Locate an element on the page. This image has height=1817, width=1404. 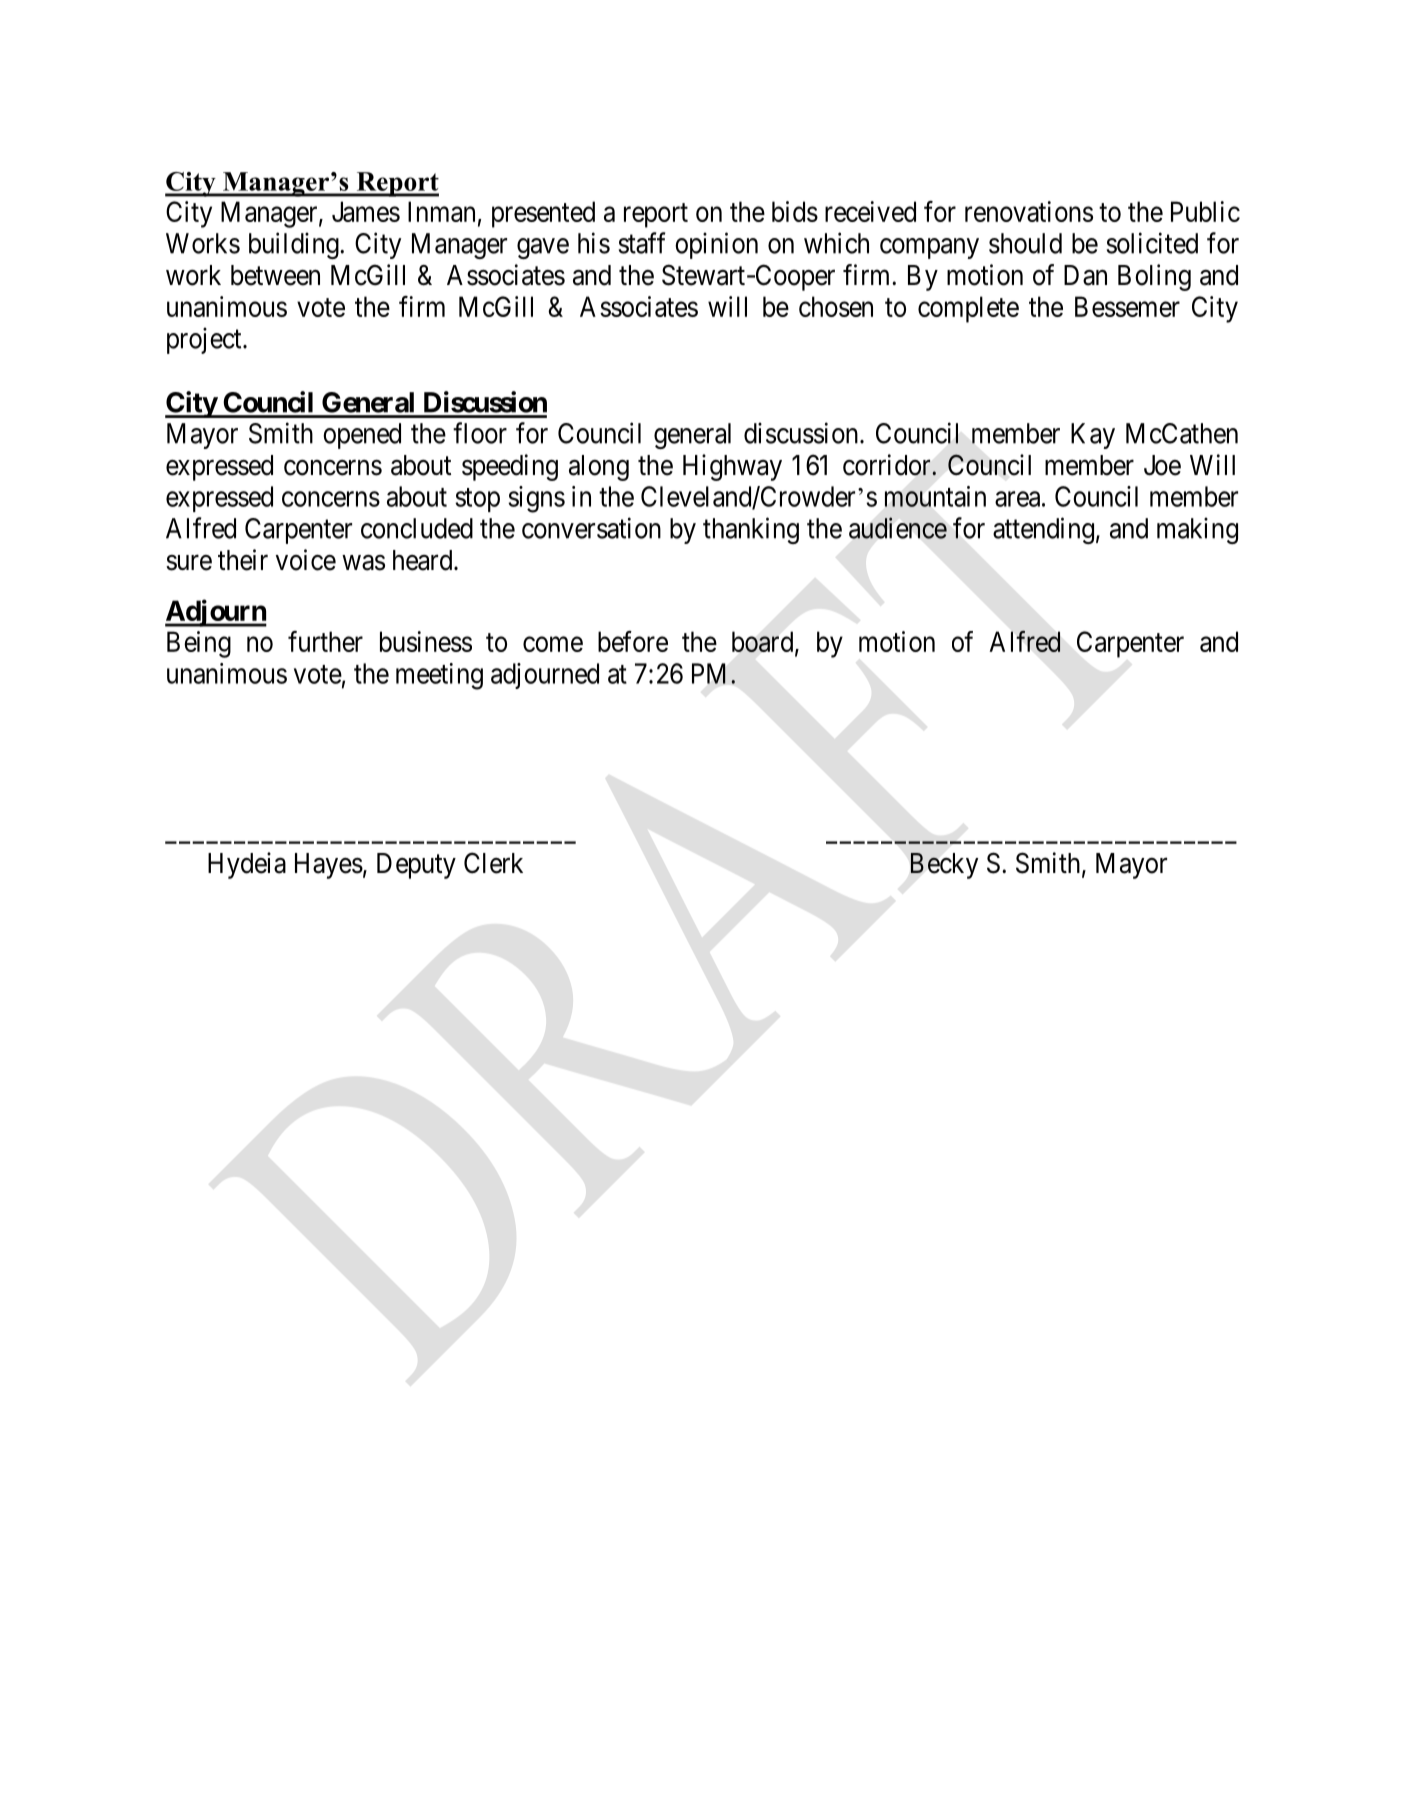
thanking is located at coordinates (751, 530).
